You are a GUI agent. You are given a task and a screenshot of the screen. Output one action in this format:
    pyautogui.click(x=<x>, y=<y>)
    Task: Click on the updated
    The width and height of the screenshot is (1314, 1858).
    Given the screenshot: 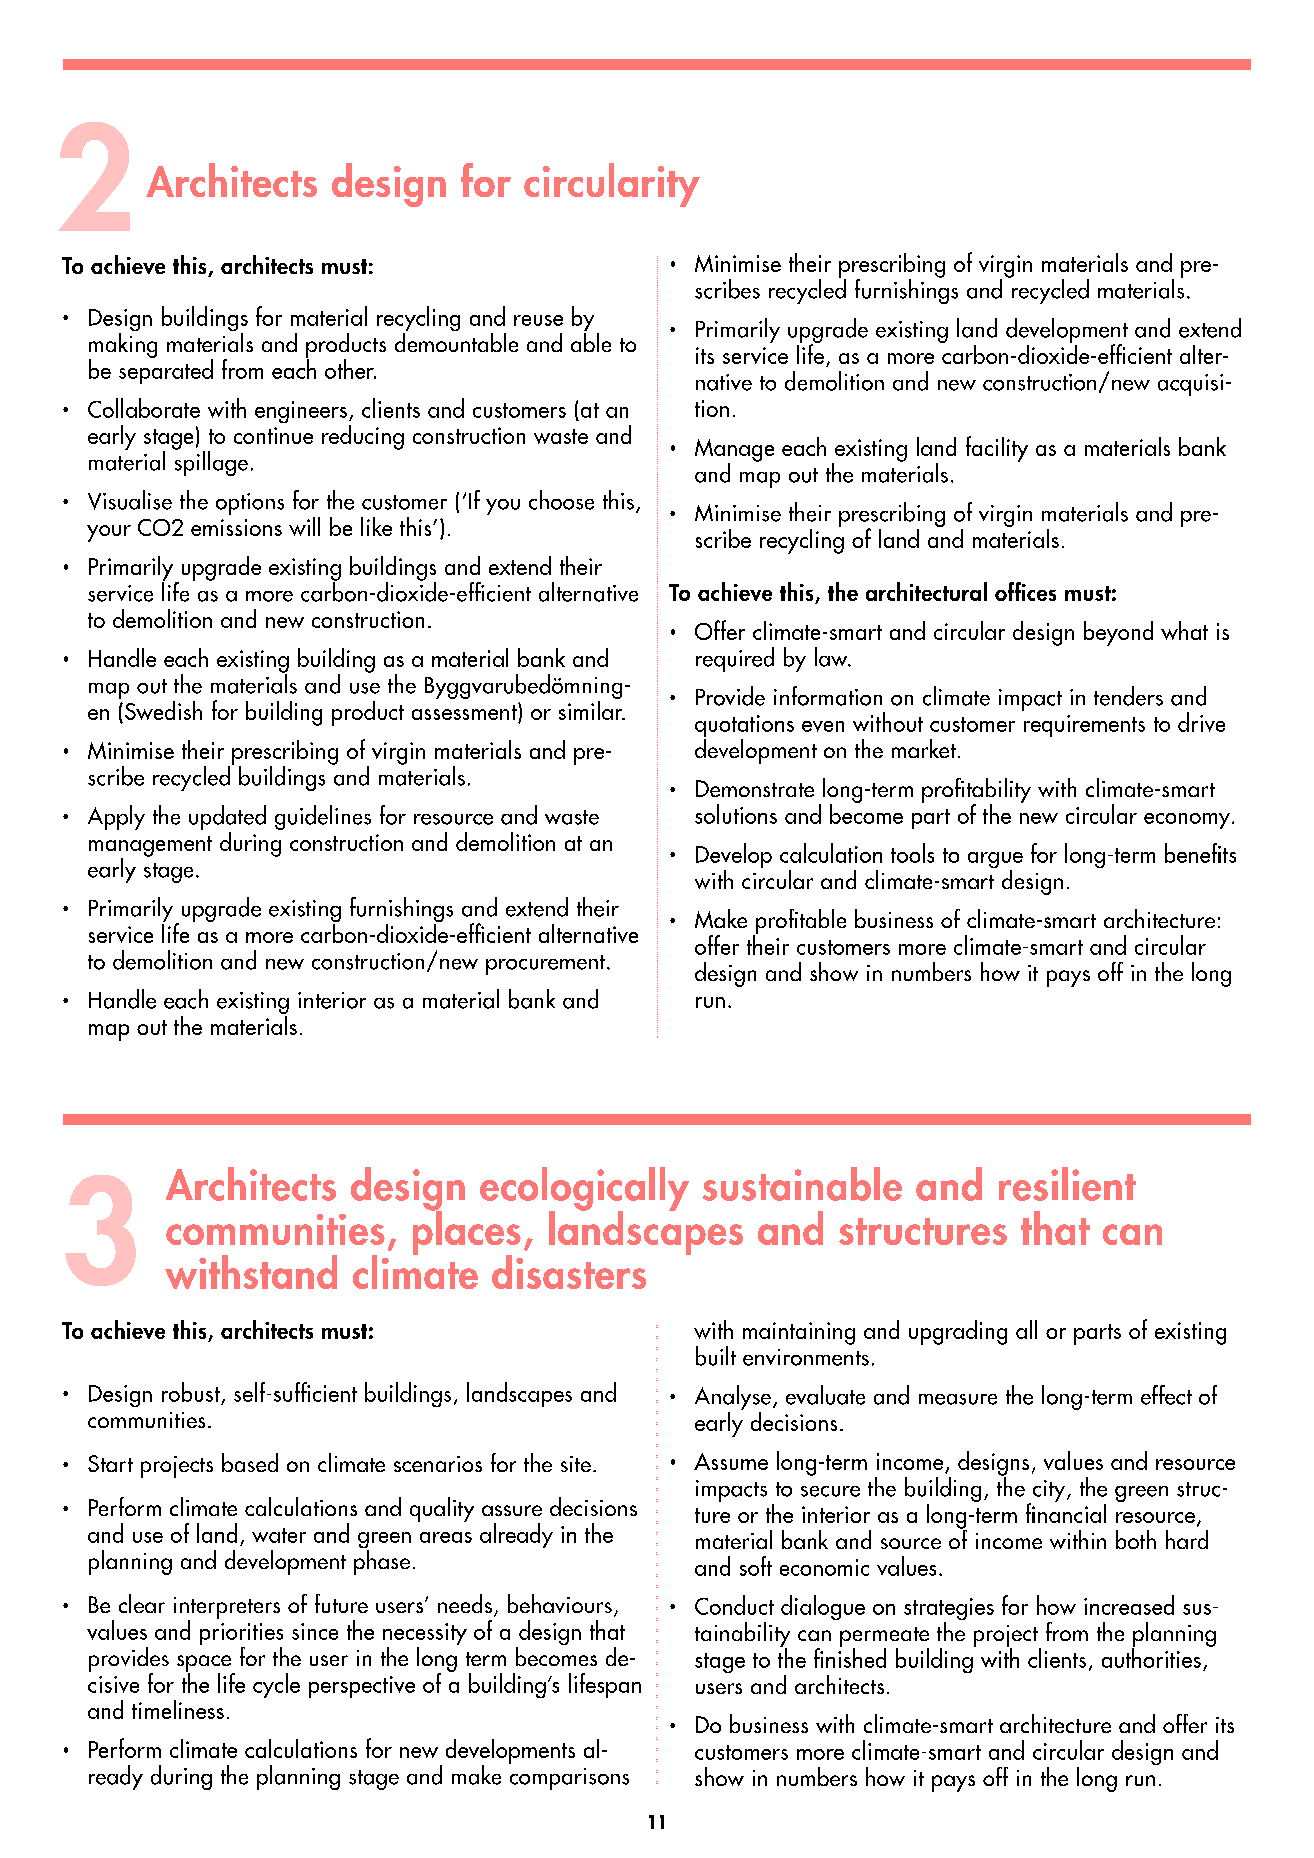 What is the action you would take?
    pyautogui.click(x=227, y=819)
